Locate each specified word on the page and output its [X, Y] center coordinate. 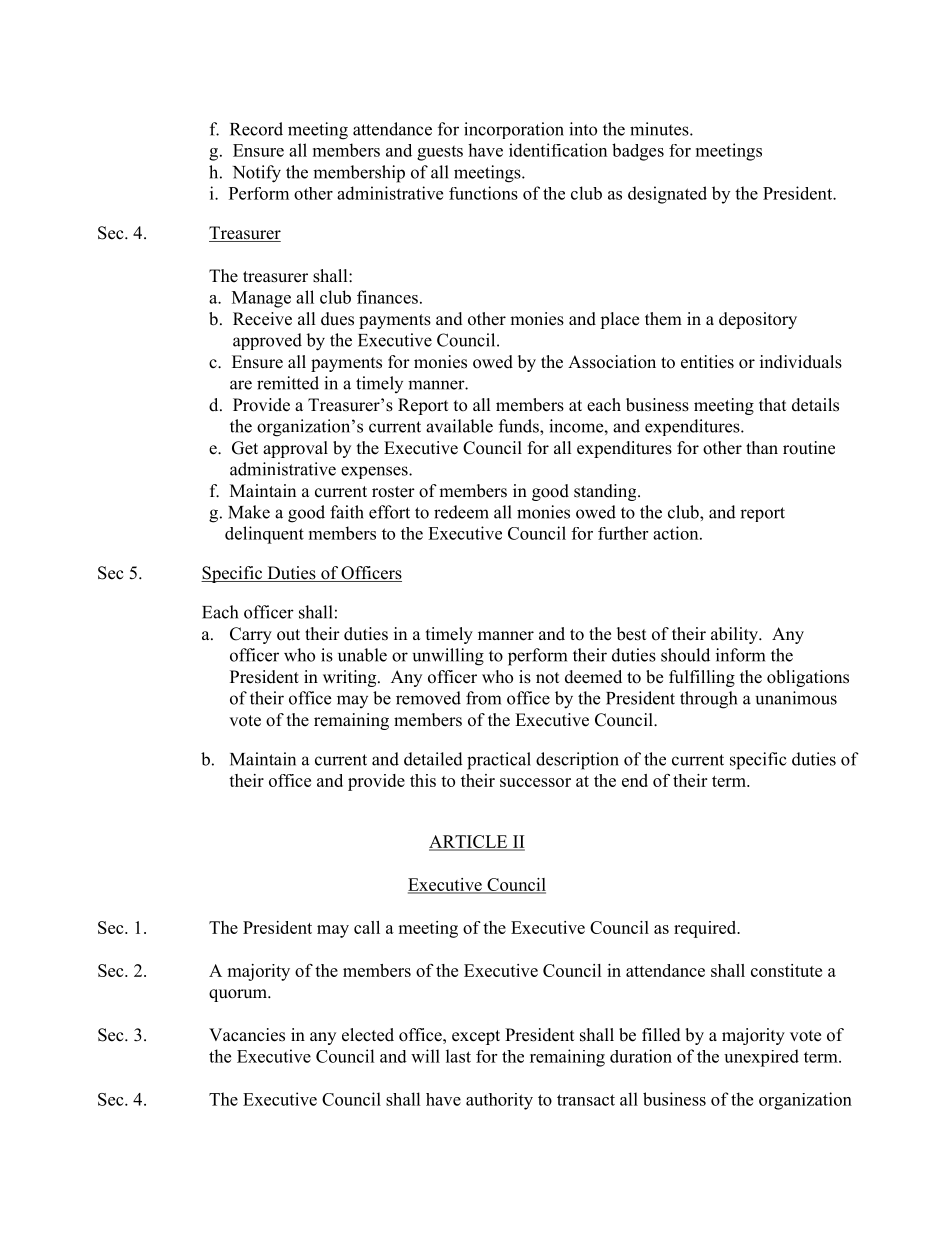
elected [368, 1035]
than [762, 447]
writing [351, 678]
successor [535, 782]
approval [295, 449]
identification [558, 150]
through [708, 700]
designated [667, 195]
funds [520, 426]
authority [499, 1101]
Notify [257, 174]
